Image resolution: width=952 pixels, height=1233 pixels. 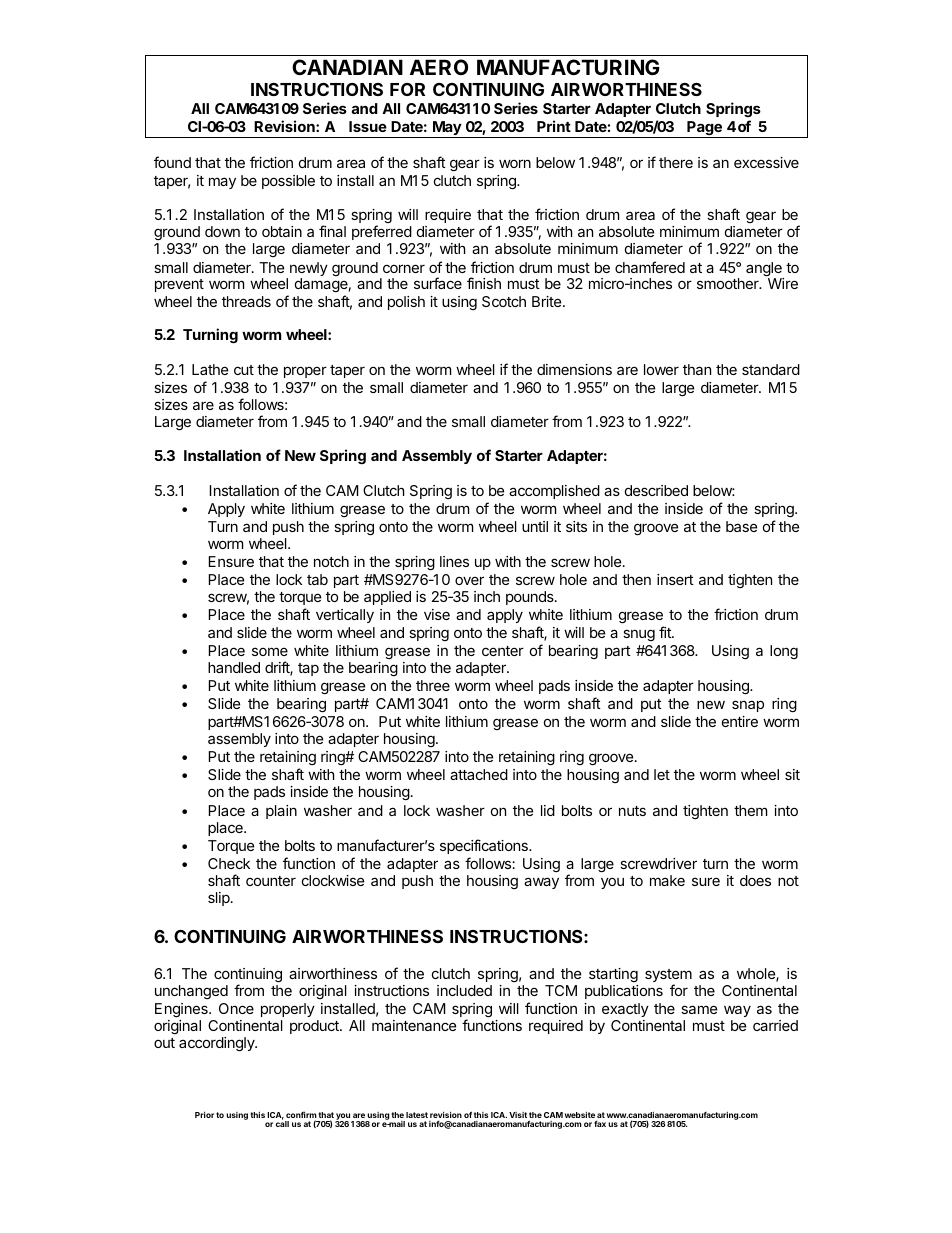 What do you see at coordinates (656, 490) in the screenshot?
I see `described` at bounding box center [656, 490].
